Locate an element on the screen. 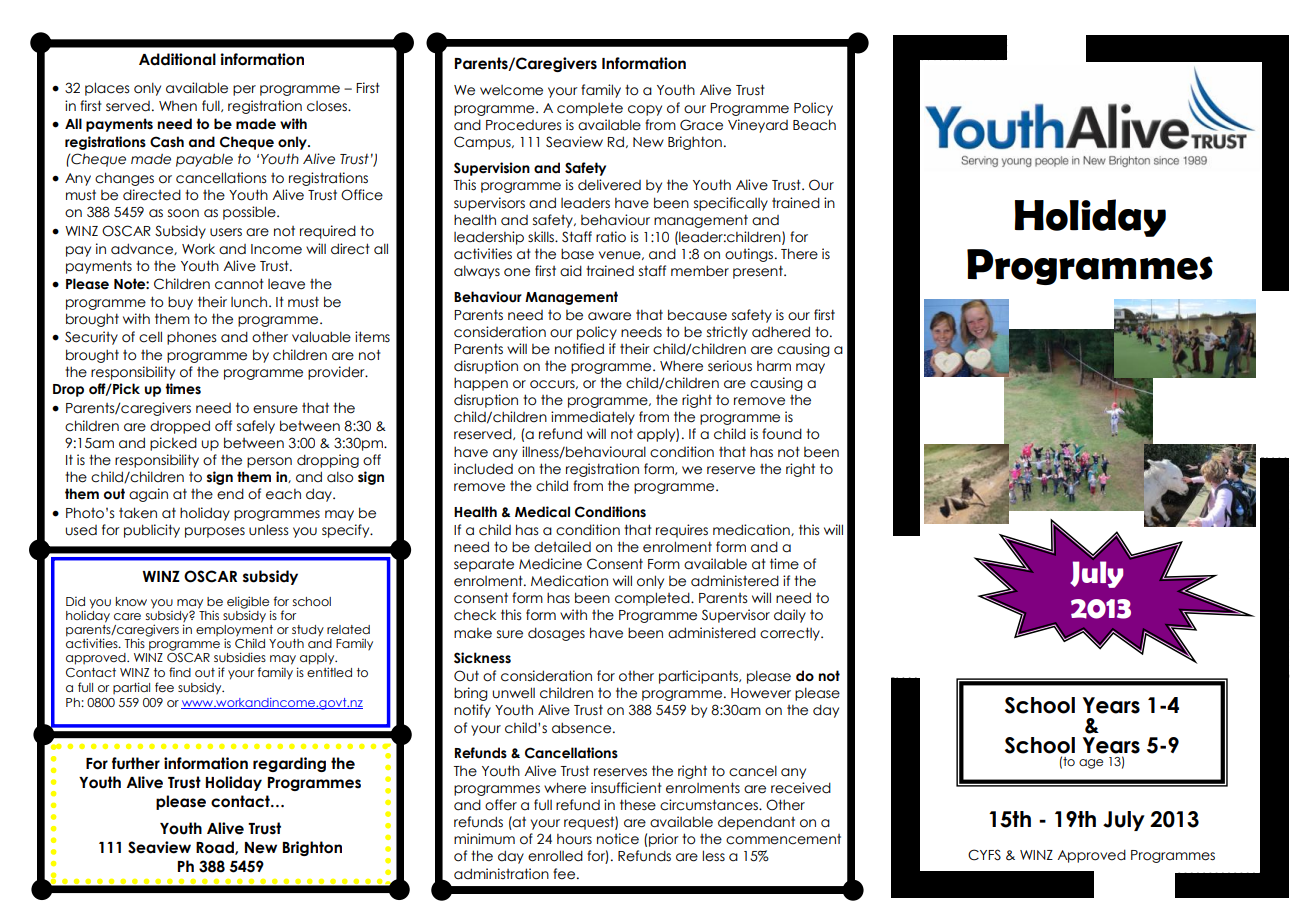 This screenshot has height=924, width=1308. Grace is located at coordinates (701, 125).
